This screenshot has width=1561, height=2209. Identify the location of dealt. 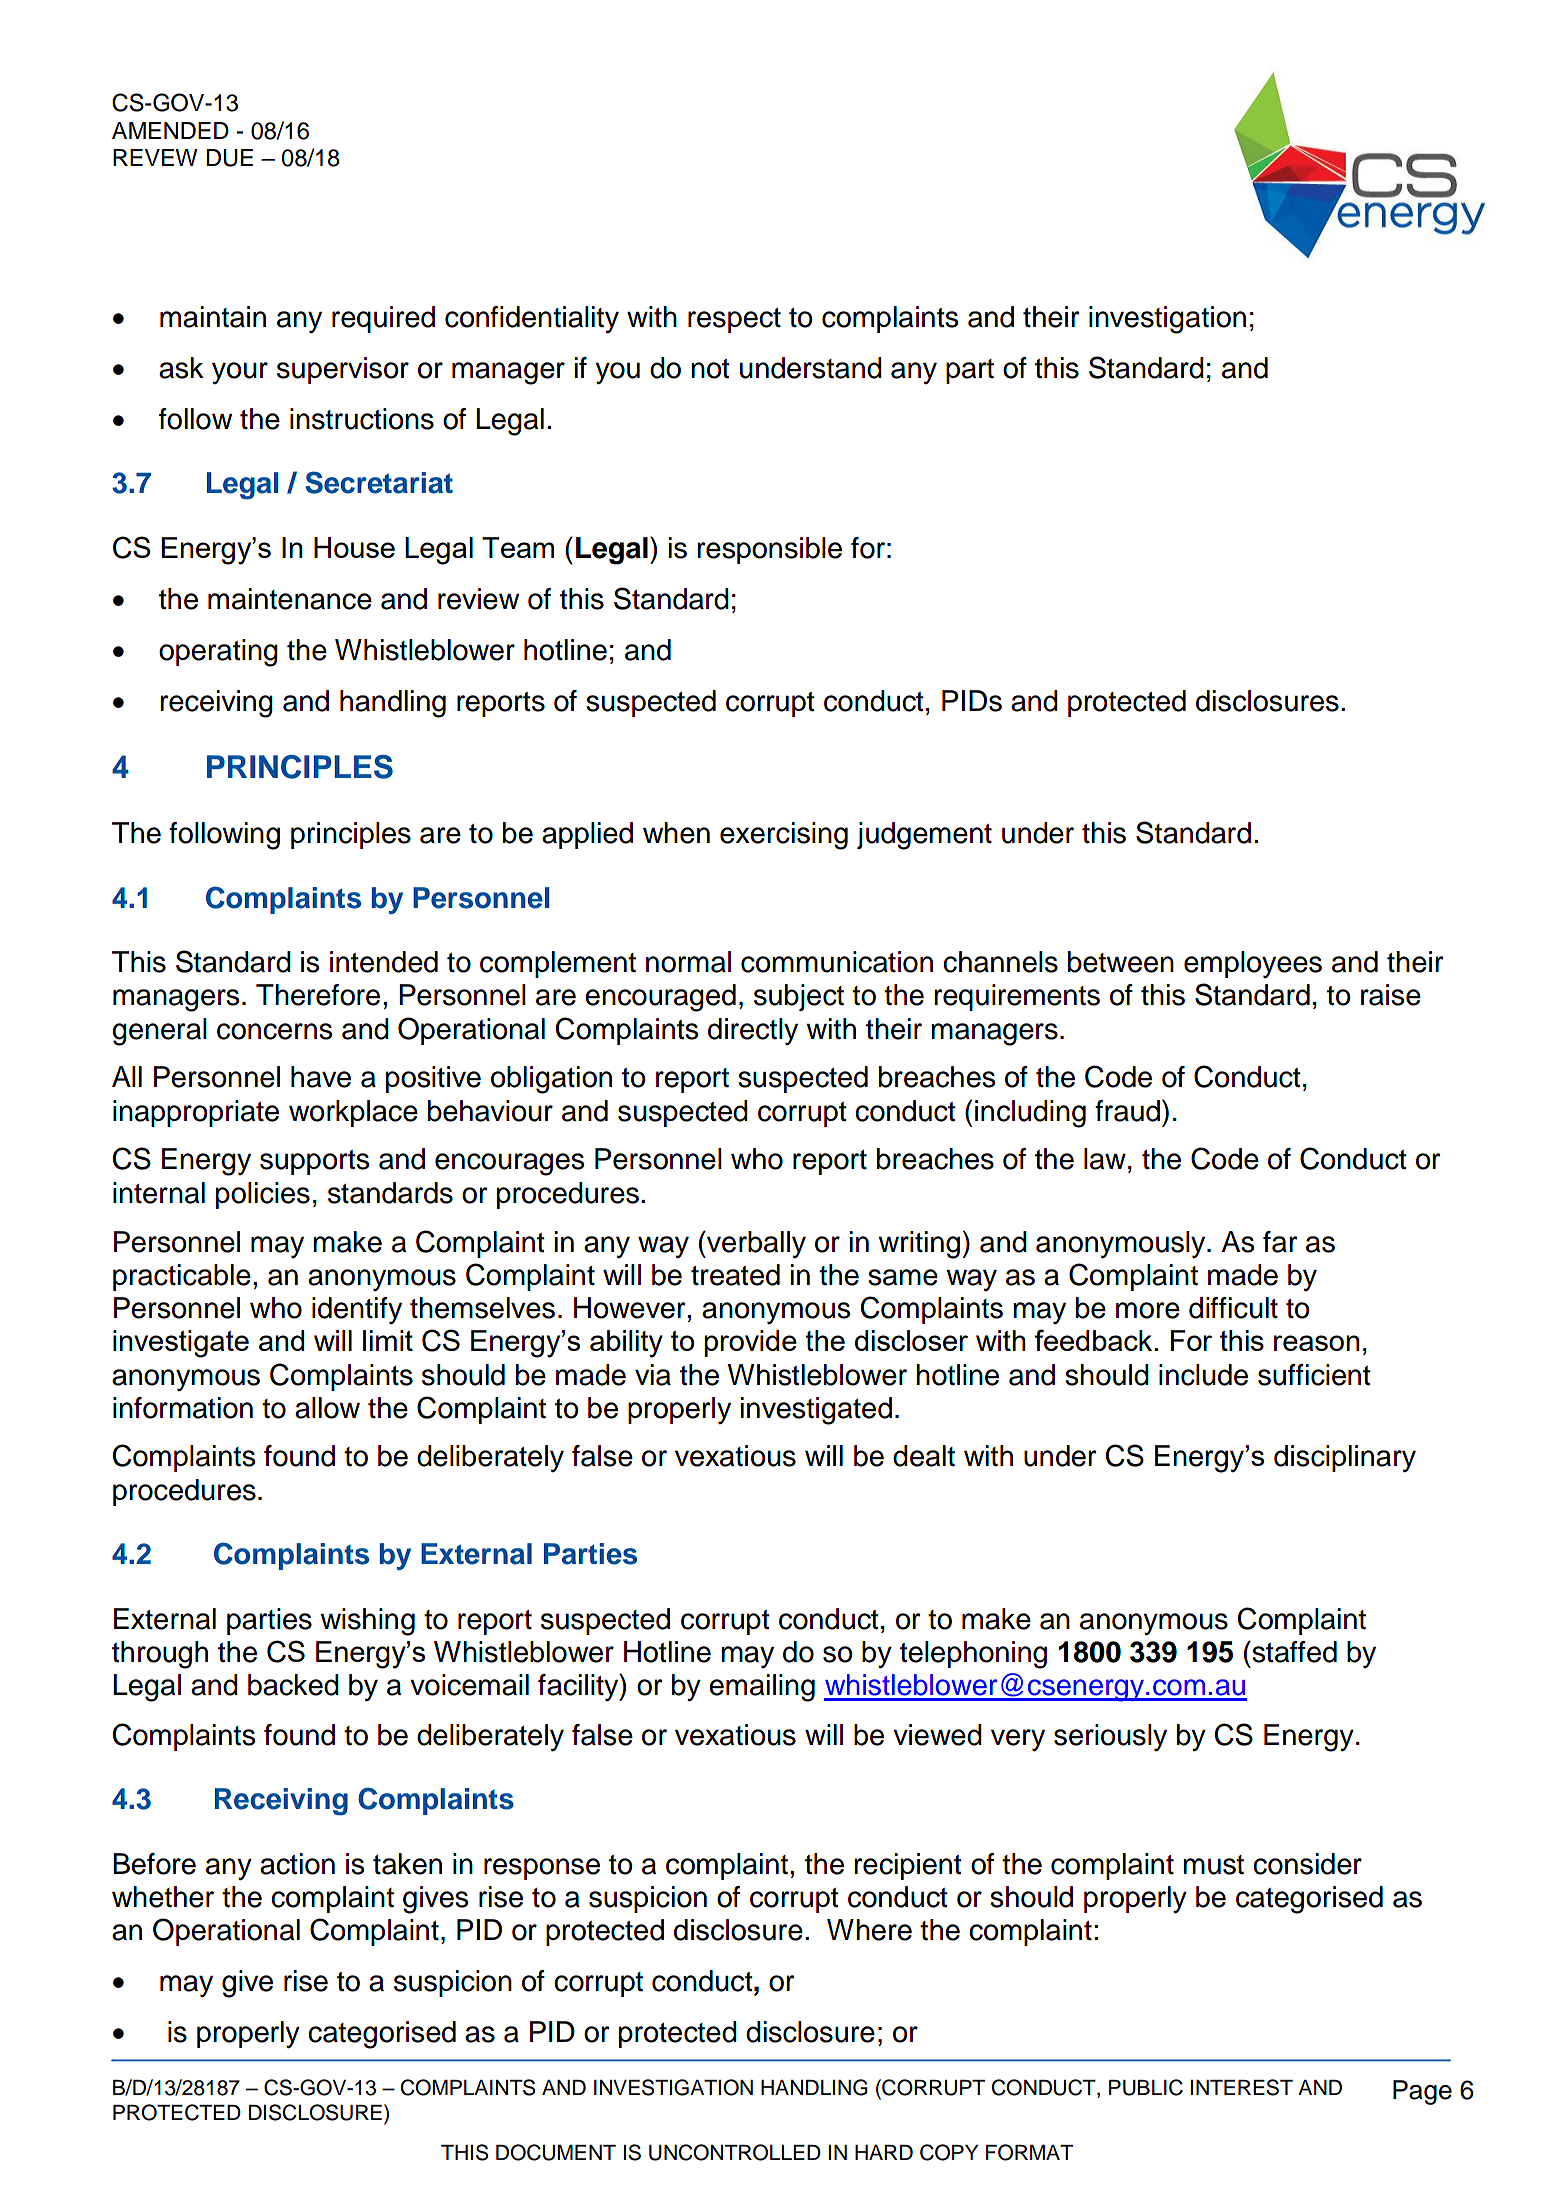
(924, 1456).
